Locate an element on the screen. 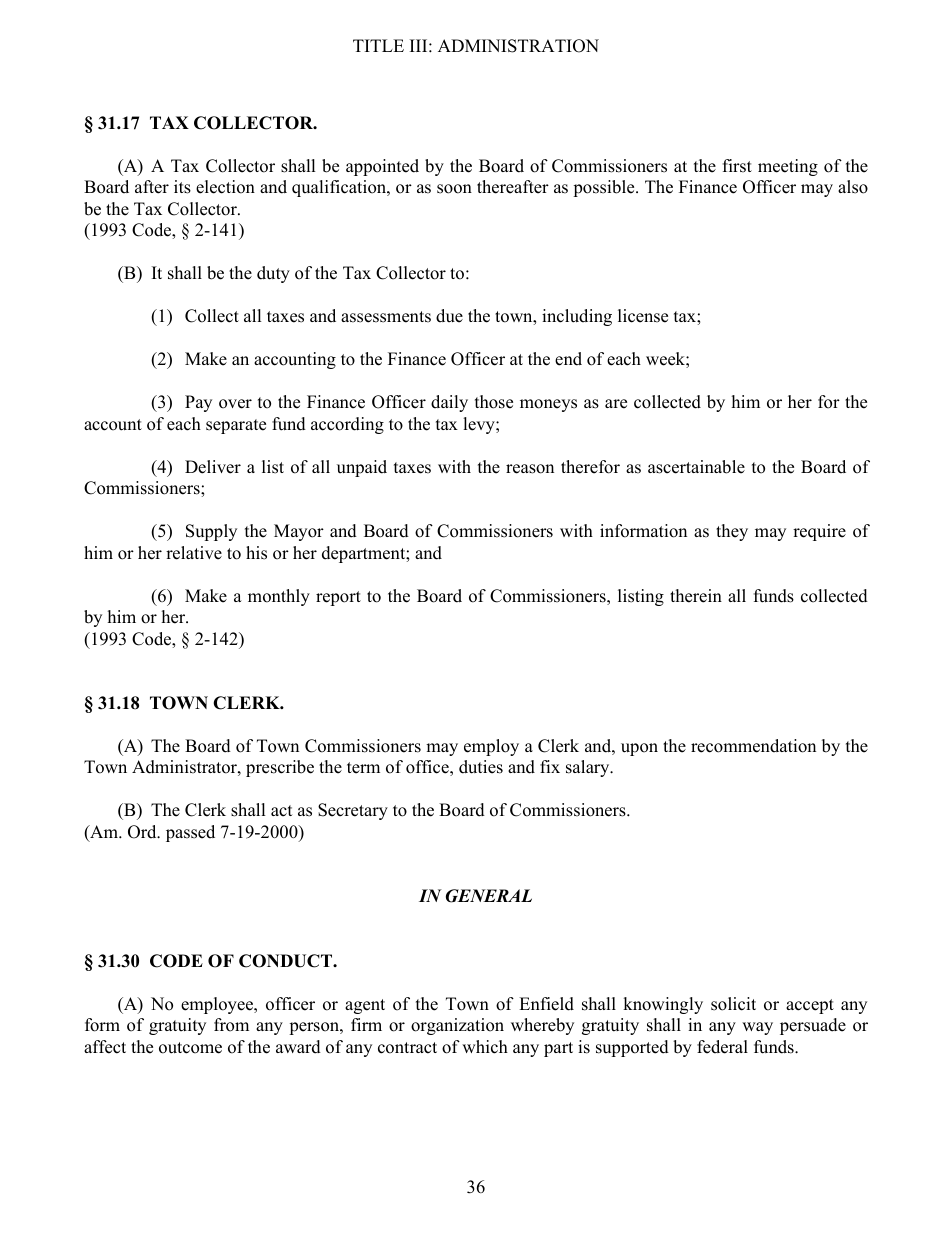 Image resolution: width=952 pixels, height=1233 pixels. organization is located at coordinates (457, 1026).
